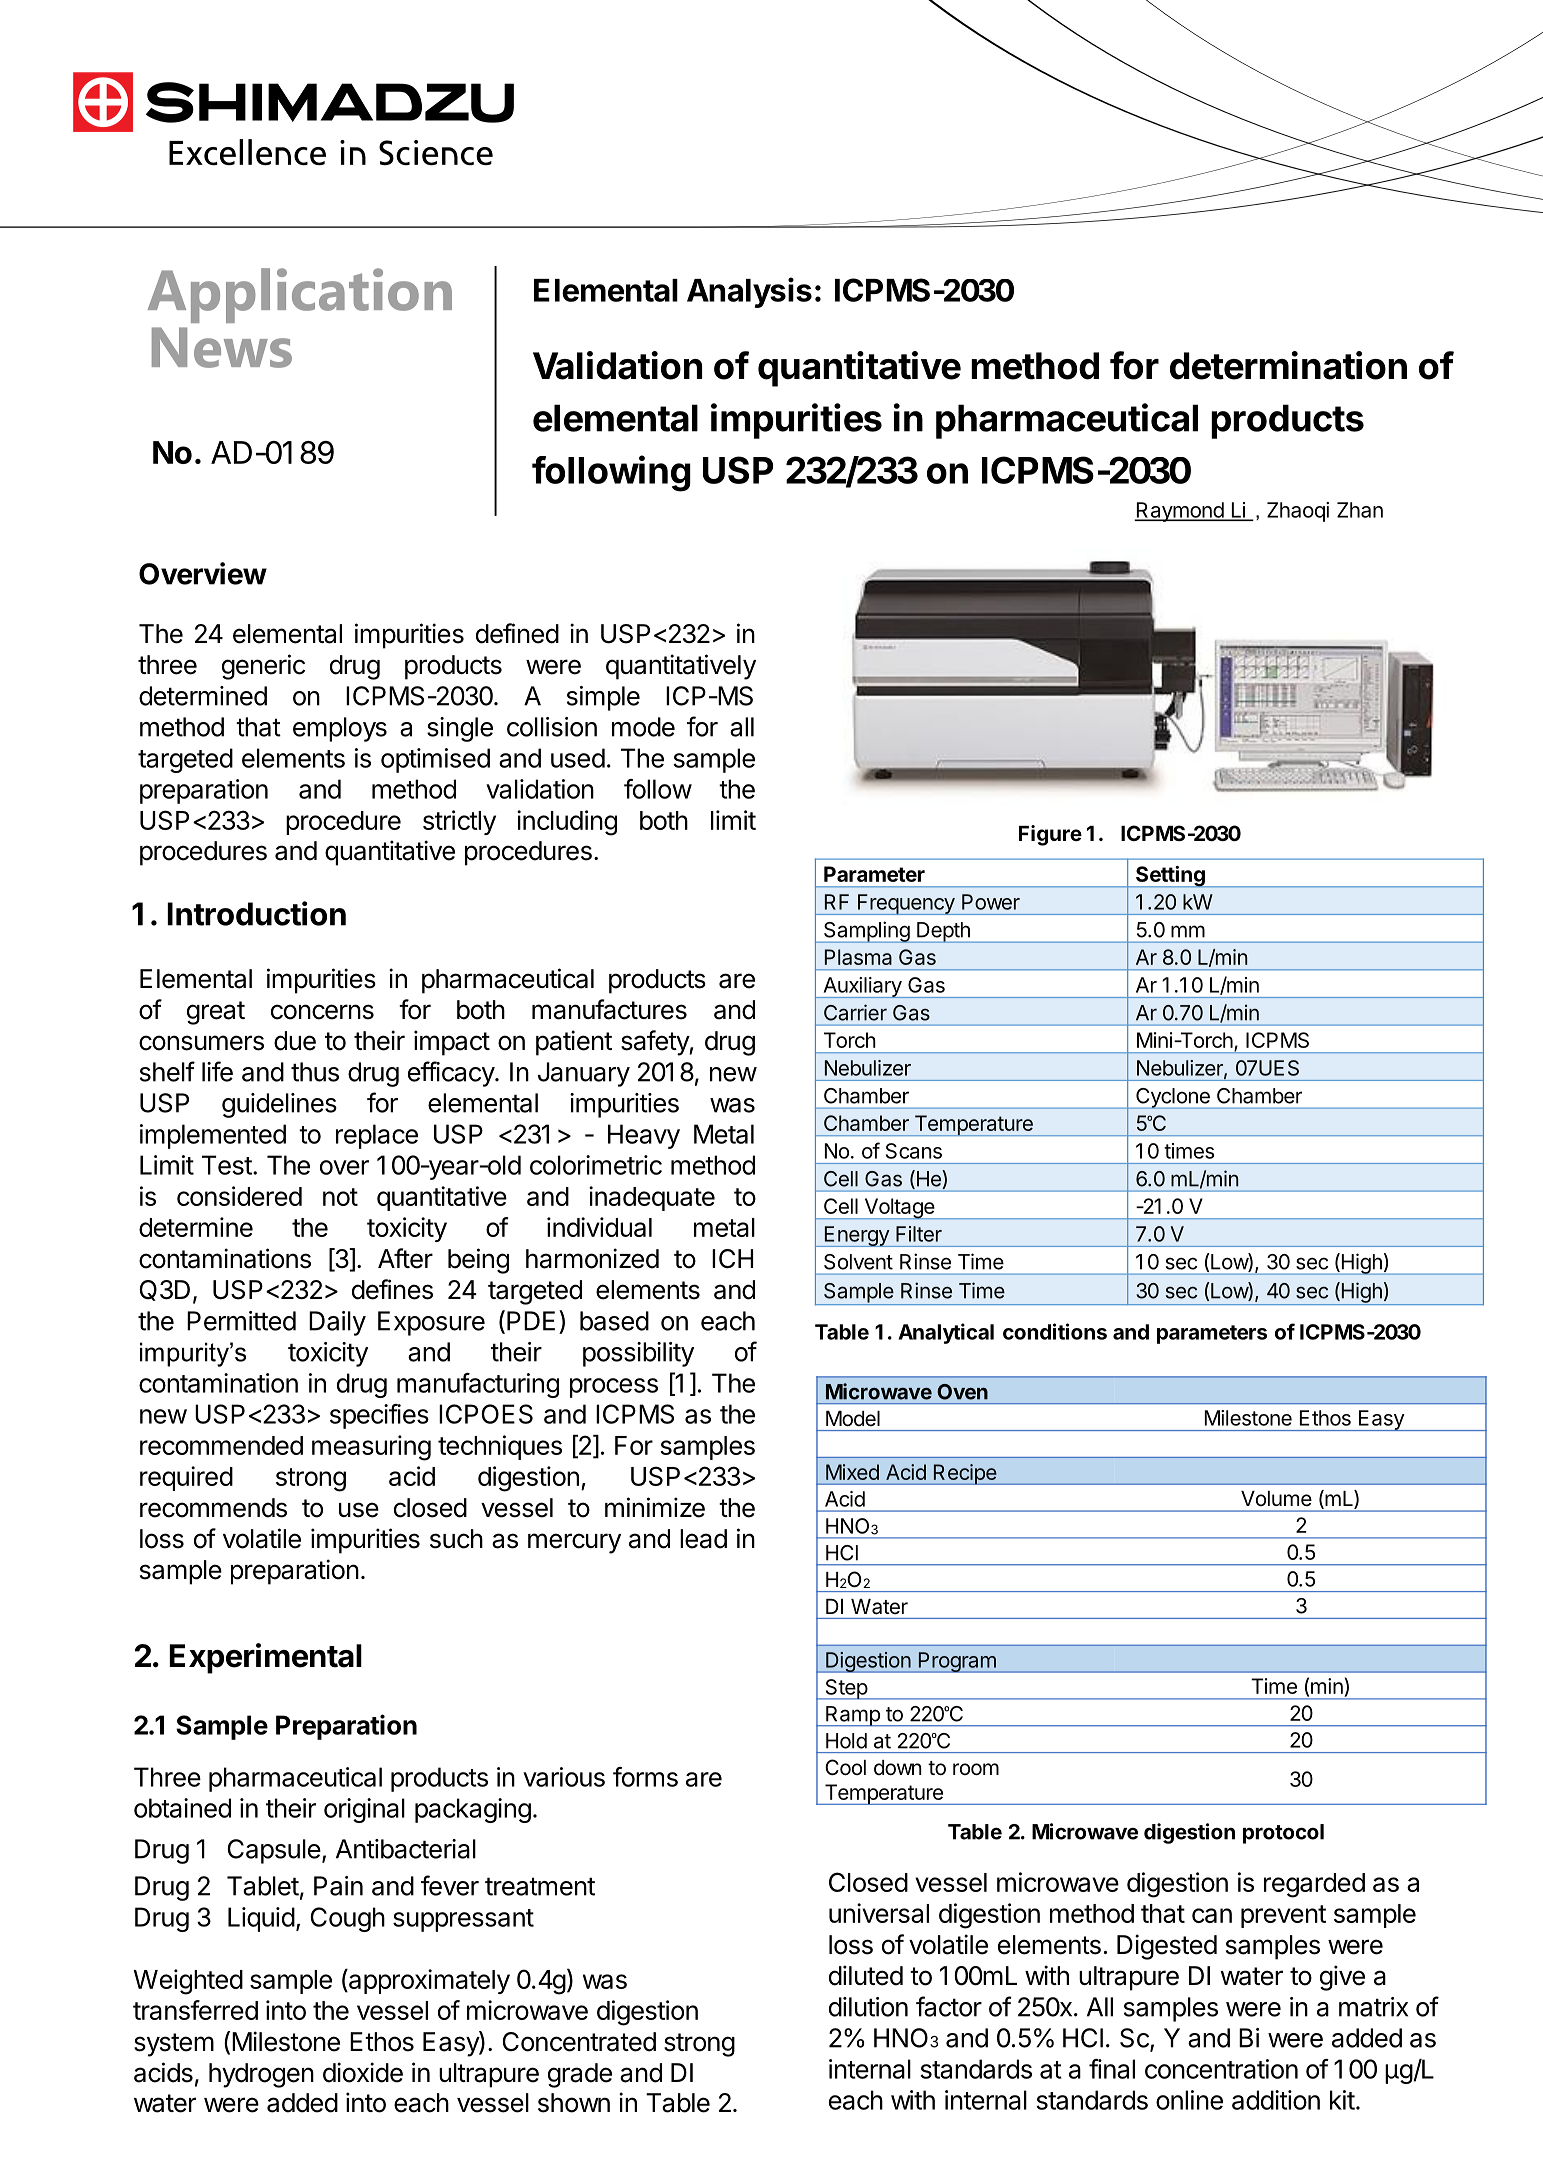 The image size is (1543, 2183). Describe the element at coordinates (1221, 2069) in the screenshot. I see `concentration` at that location.
